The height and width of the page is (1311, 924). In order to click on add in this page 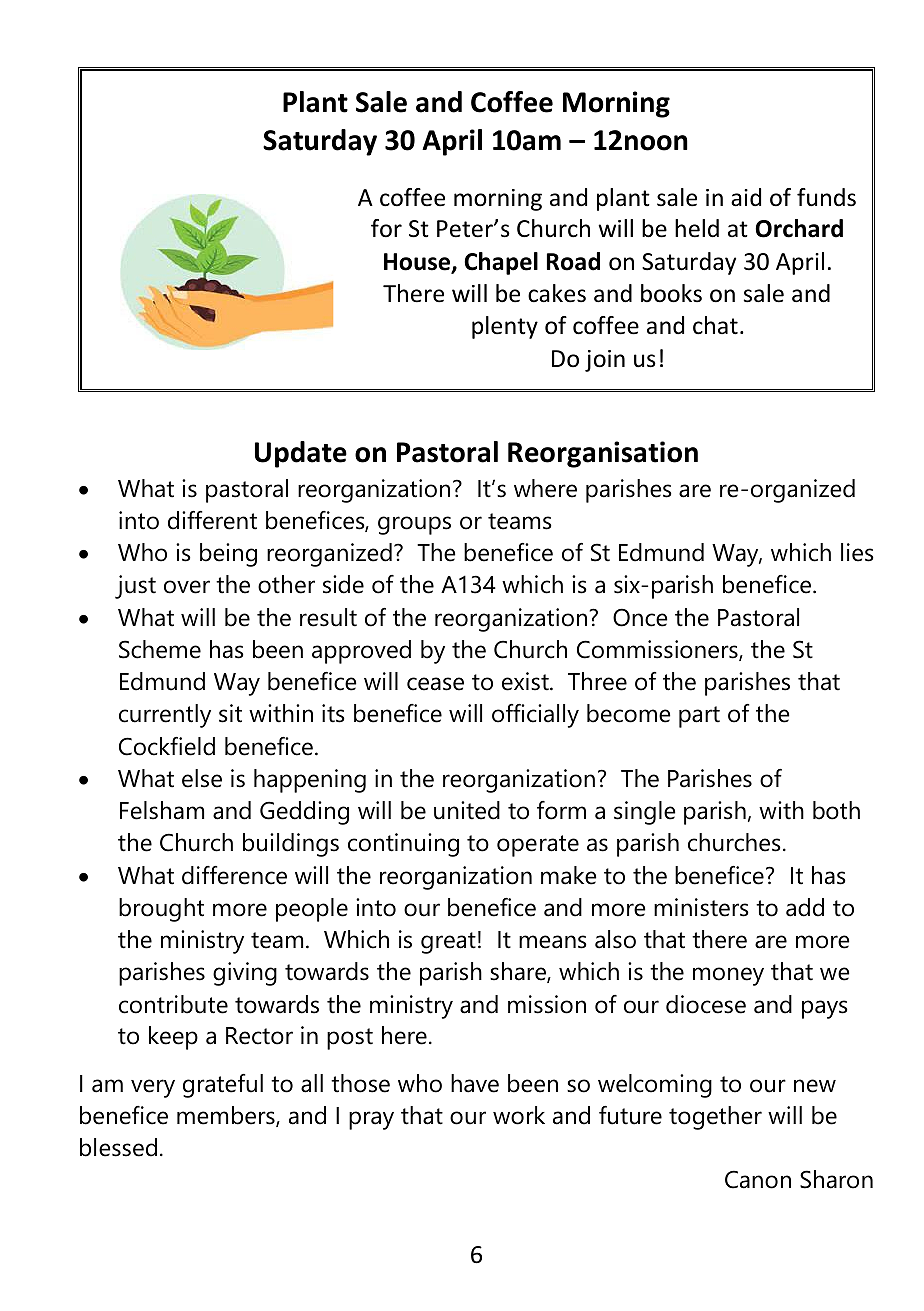, I will do `click(805, 907)`.
